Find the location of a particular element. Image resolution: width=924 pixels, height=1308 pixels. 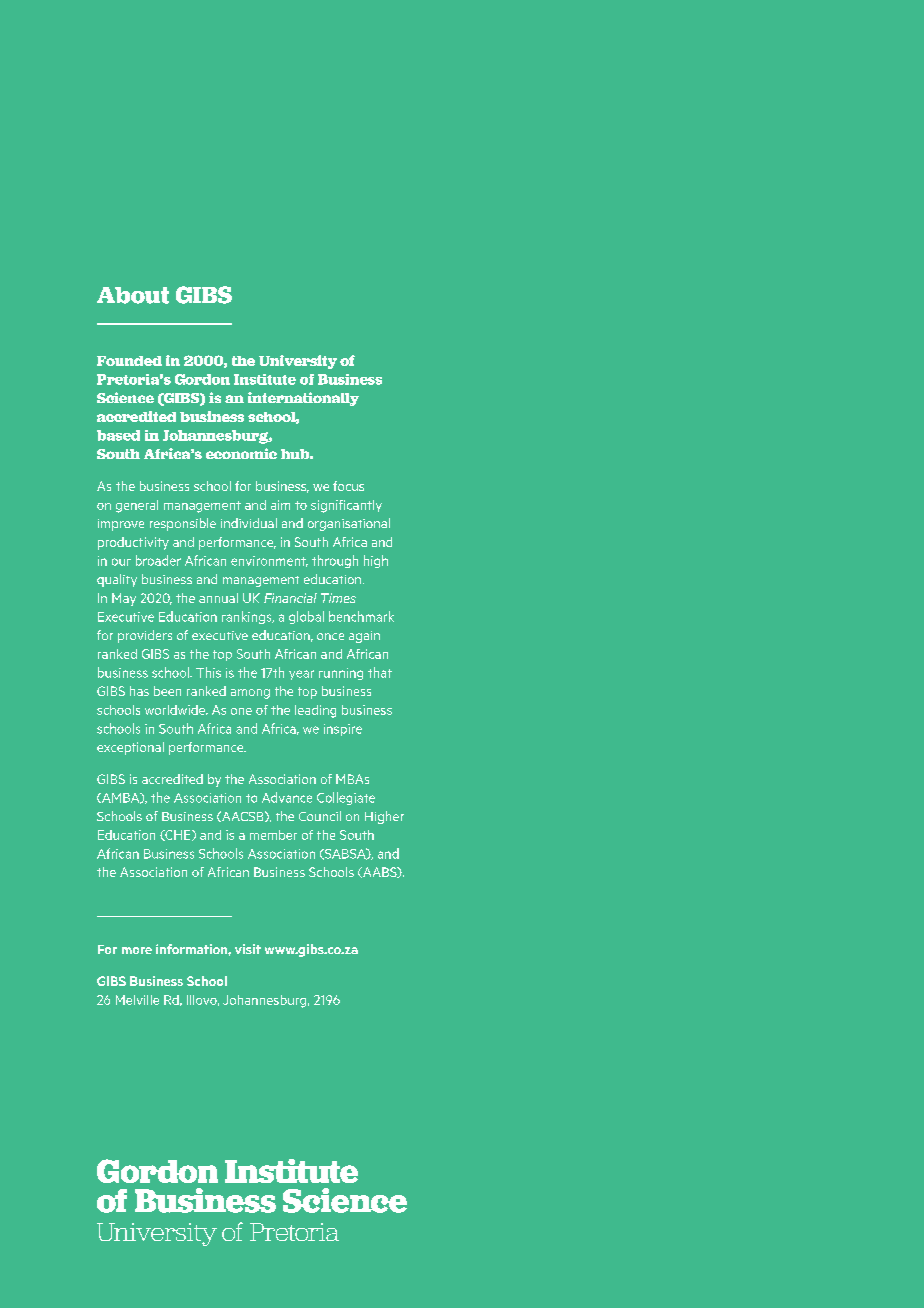

Collegiate is located at coordinates (346, 798).
